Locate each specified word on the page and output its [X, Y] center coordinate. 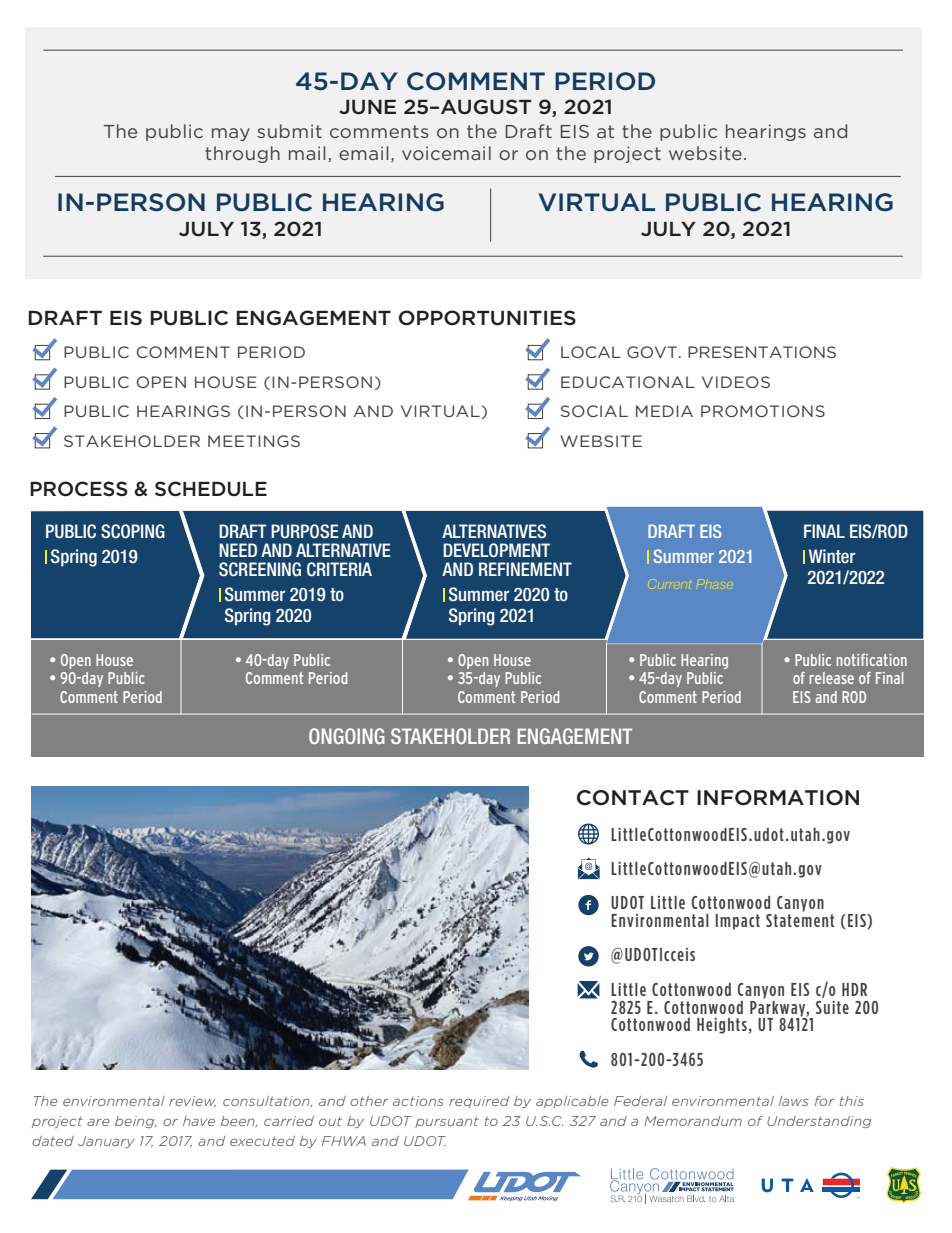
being [136, 1122]
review [192, 1101]
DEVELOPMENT [496, 550]
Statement [800, 919]
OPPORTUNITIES [487, 318]
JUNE [367, 107]
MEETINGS [254, 441]
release [831, 678]
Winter [832, 556]
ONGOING [347, 736]
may [231, 134]
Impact [738, 922]
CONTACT [633, 798]
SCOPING [133, 531]
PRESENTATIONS [762, 352]
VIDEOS [736, 382]
